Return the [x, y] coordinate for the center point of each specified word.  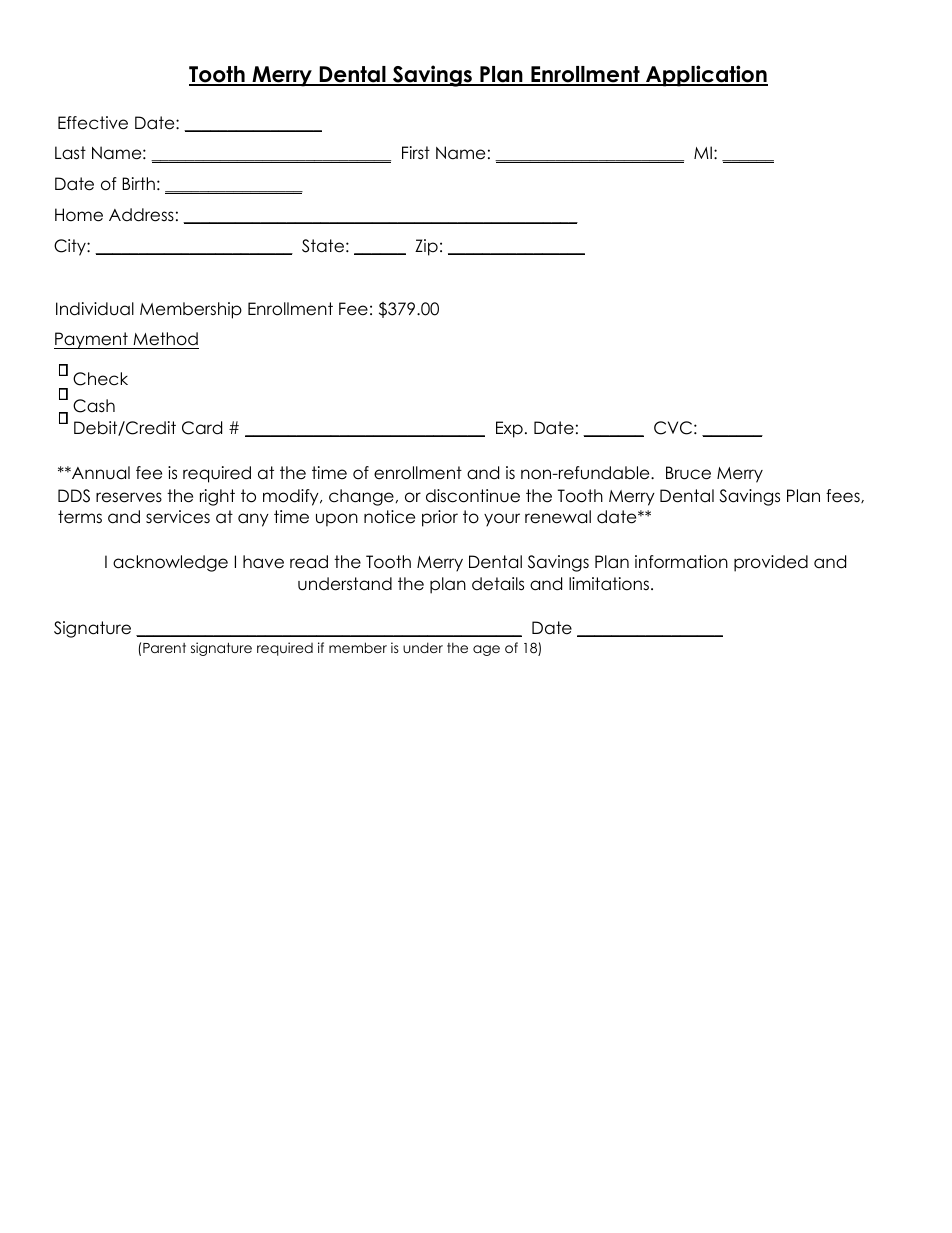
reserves [129, 497]
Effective [93, 123]
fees [844, 496]
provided [771, 563]
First [416, 153]
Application [706, 76]
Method [165, 340]
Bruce [688, 473]
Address [141, 215]
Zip [426, 247]
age [486, 650]
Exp [509, 429]
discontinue [473, 496]
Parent [164, 648]
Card [202, 428]
